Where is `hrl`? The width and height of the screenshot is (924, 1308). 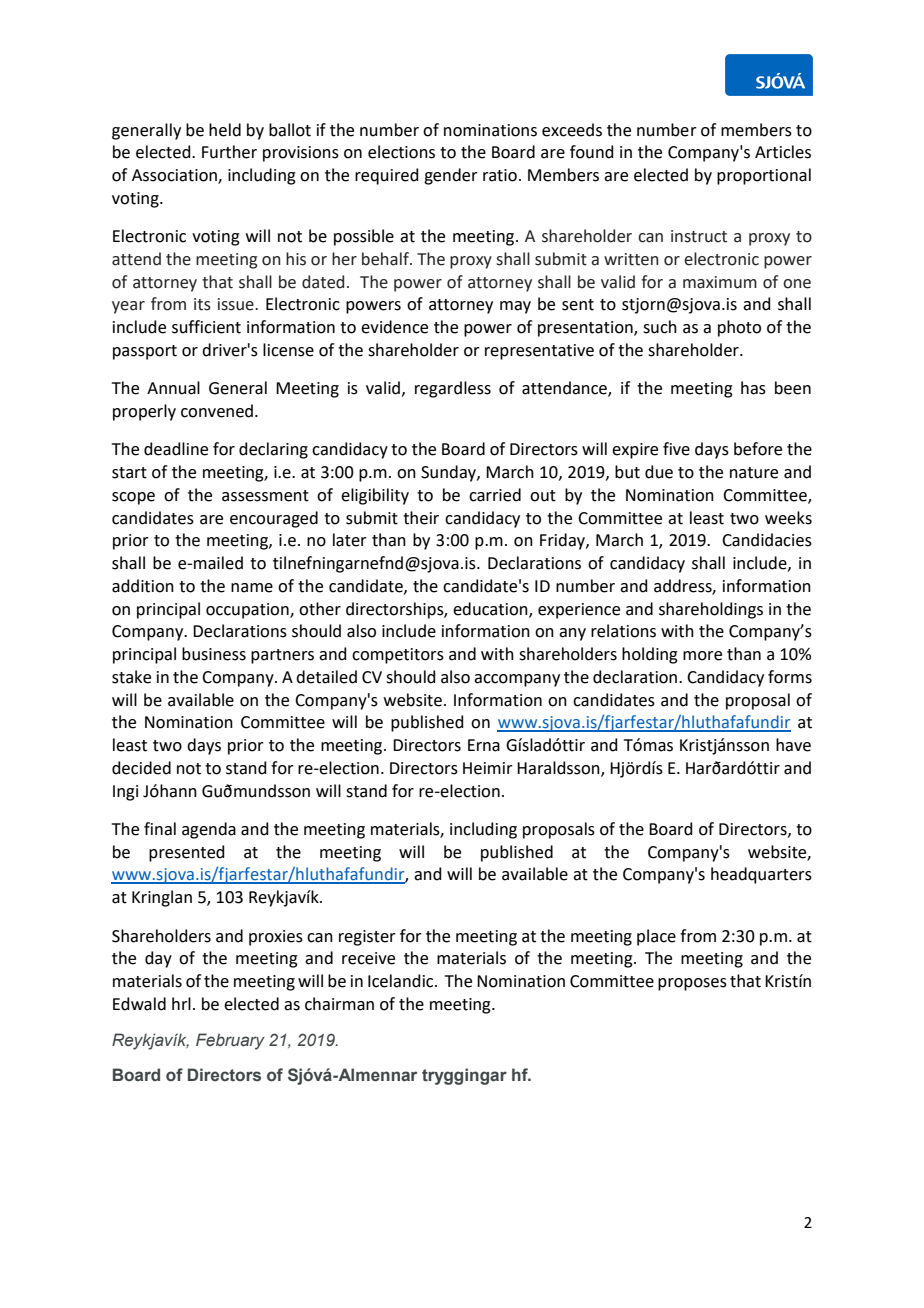 hrl is located at coordinates (181, 1003).
